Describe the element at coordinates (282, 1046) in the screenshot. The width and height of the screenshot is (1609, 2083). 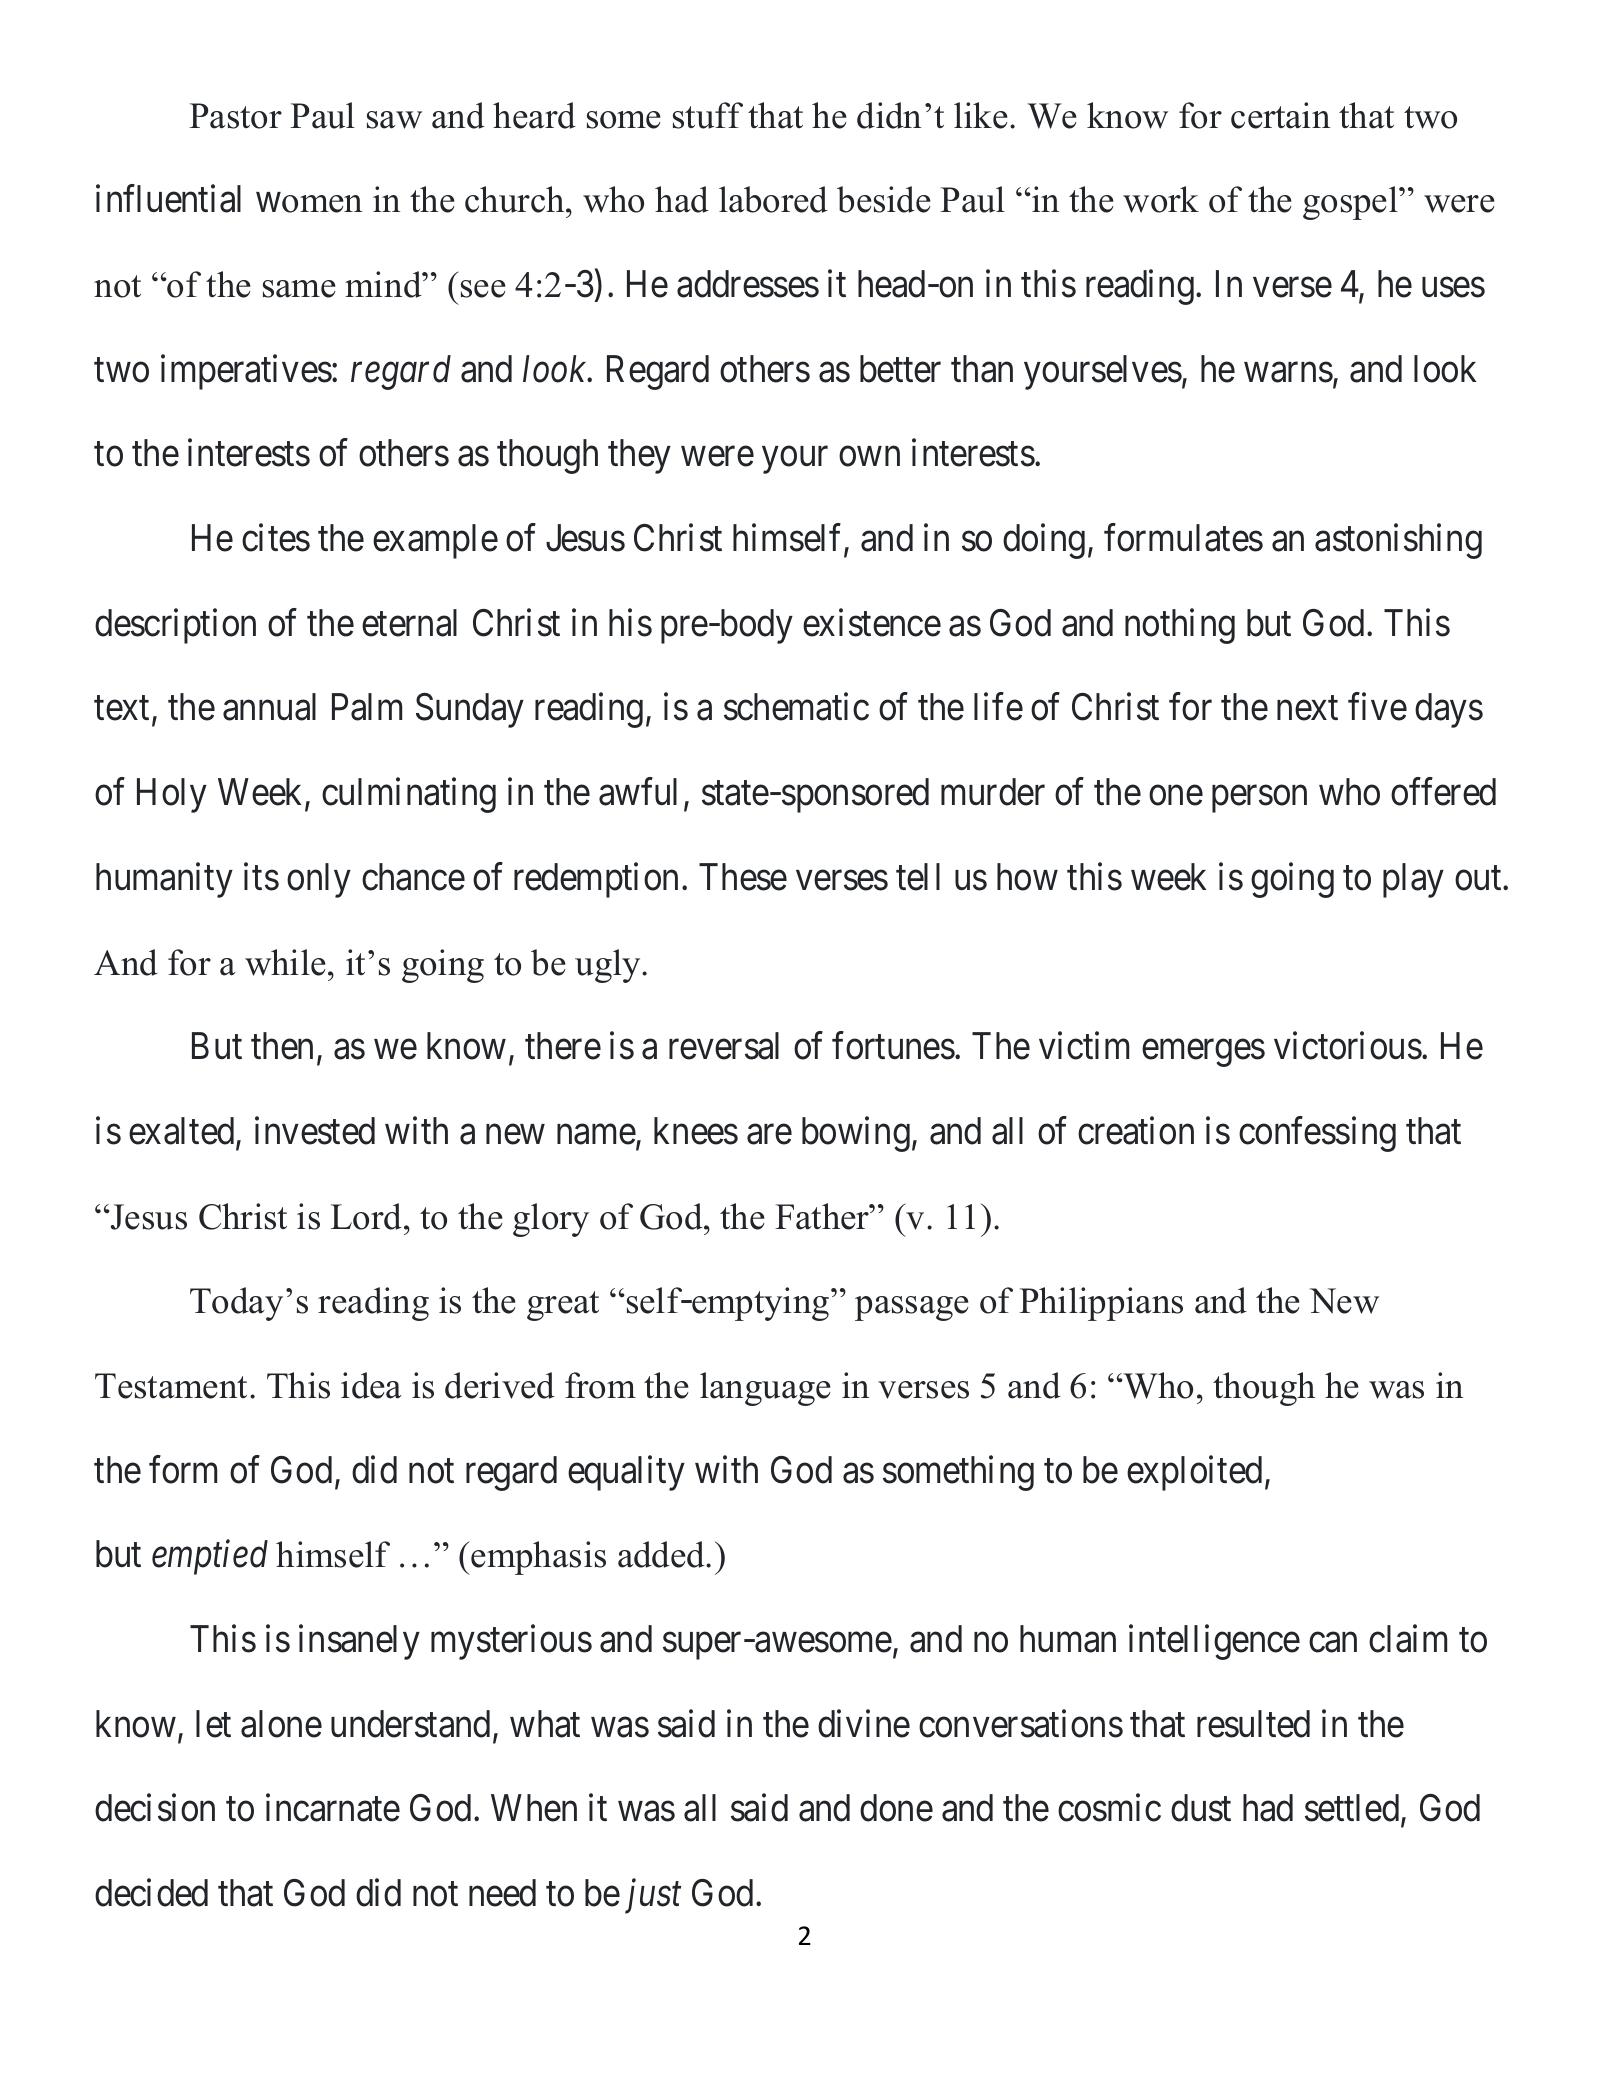
I see `then` at that location.
